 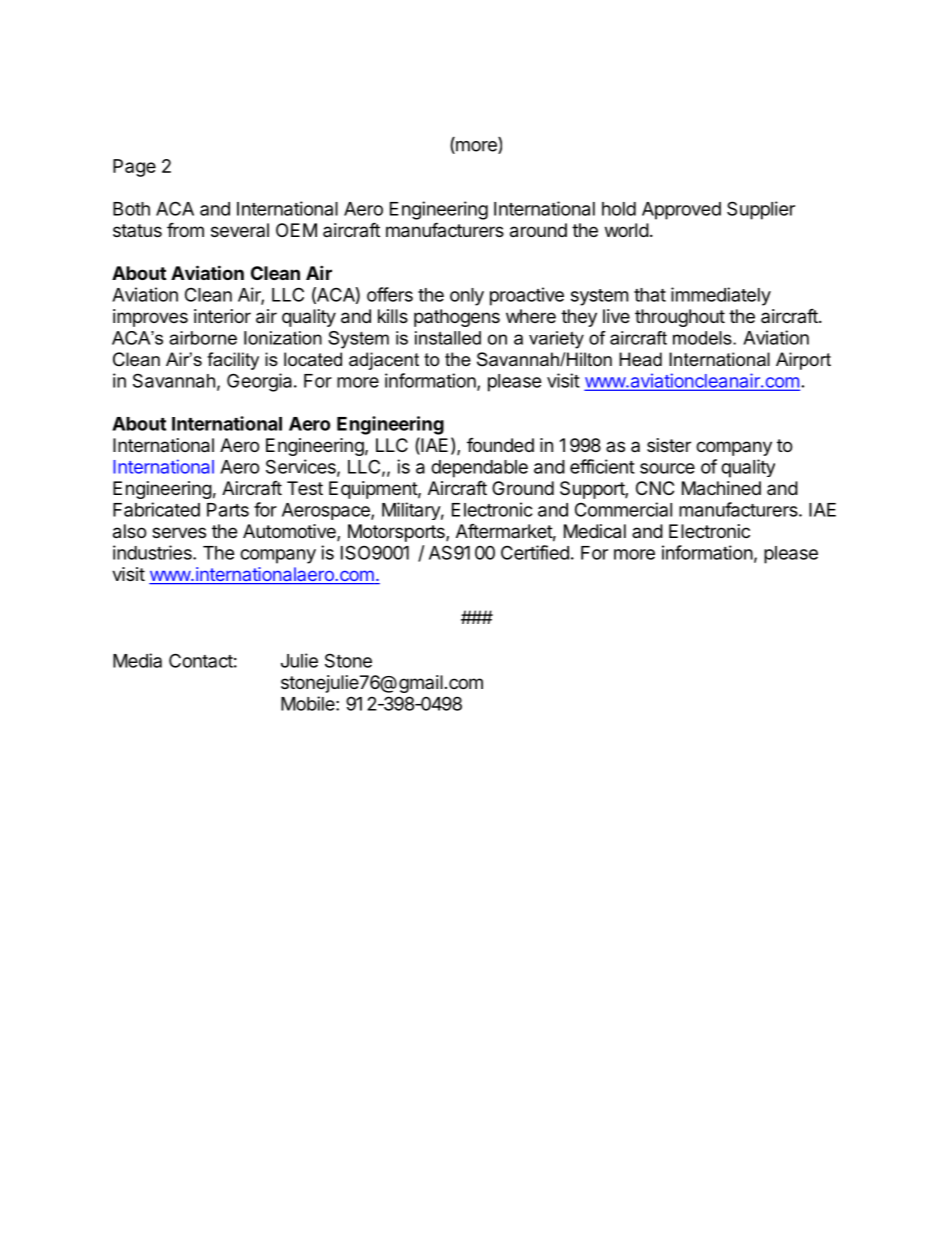 I want to click on that, so click(x=650, y=295).
